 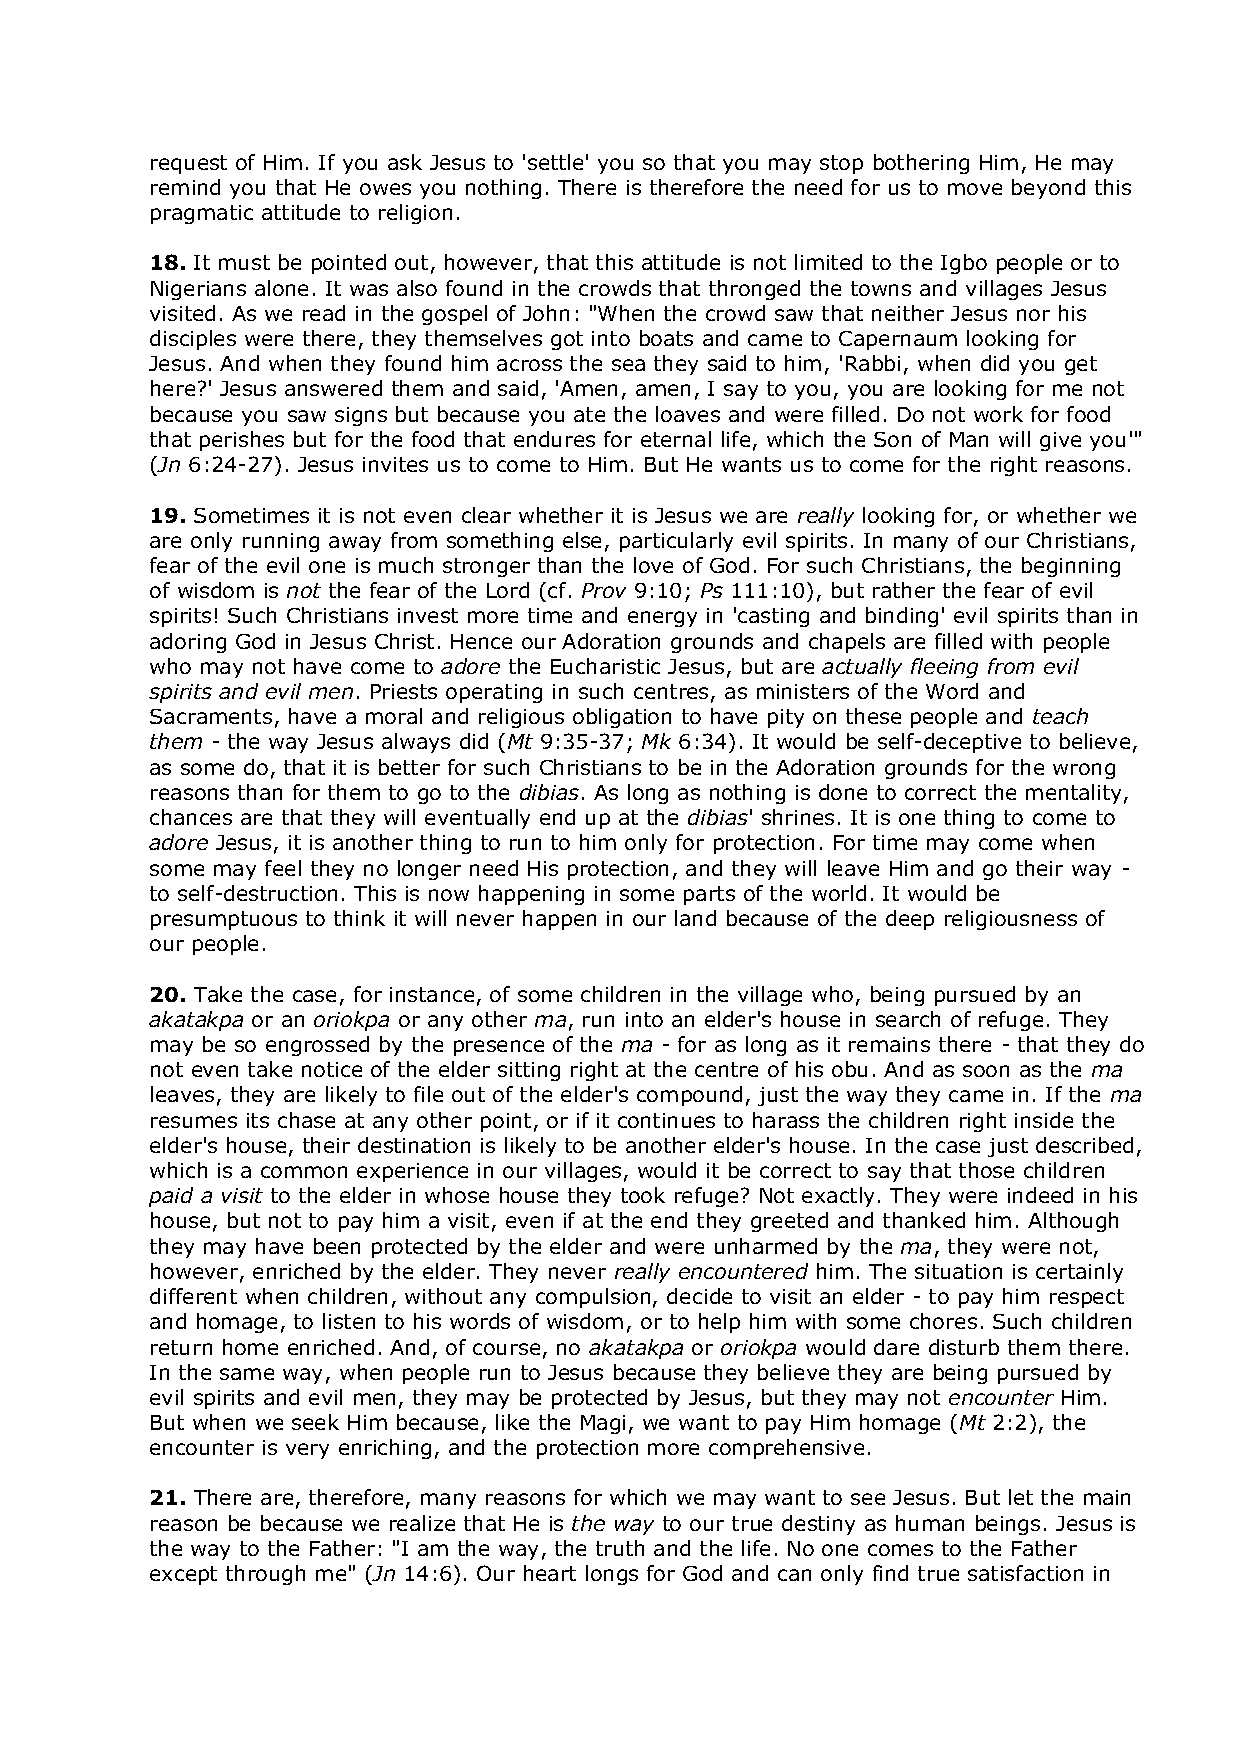 I want to click on common, so click(x=304, y=1172).
